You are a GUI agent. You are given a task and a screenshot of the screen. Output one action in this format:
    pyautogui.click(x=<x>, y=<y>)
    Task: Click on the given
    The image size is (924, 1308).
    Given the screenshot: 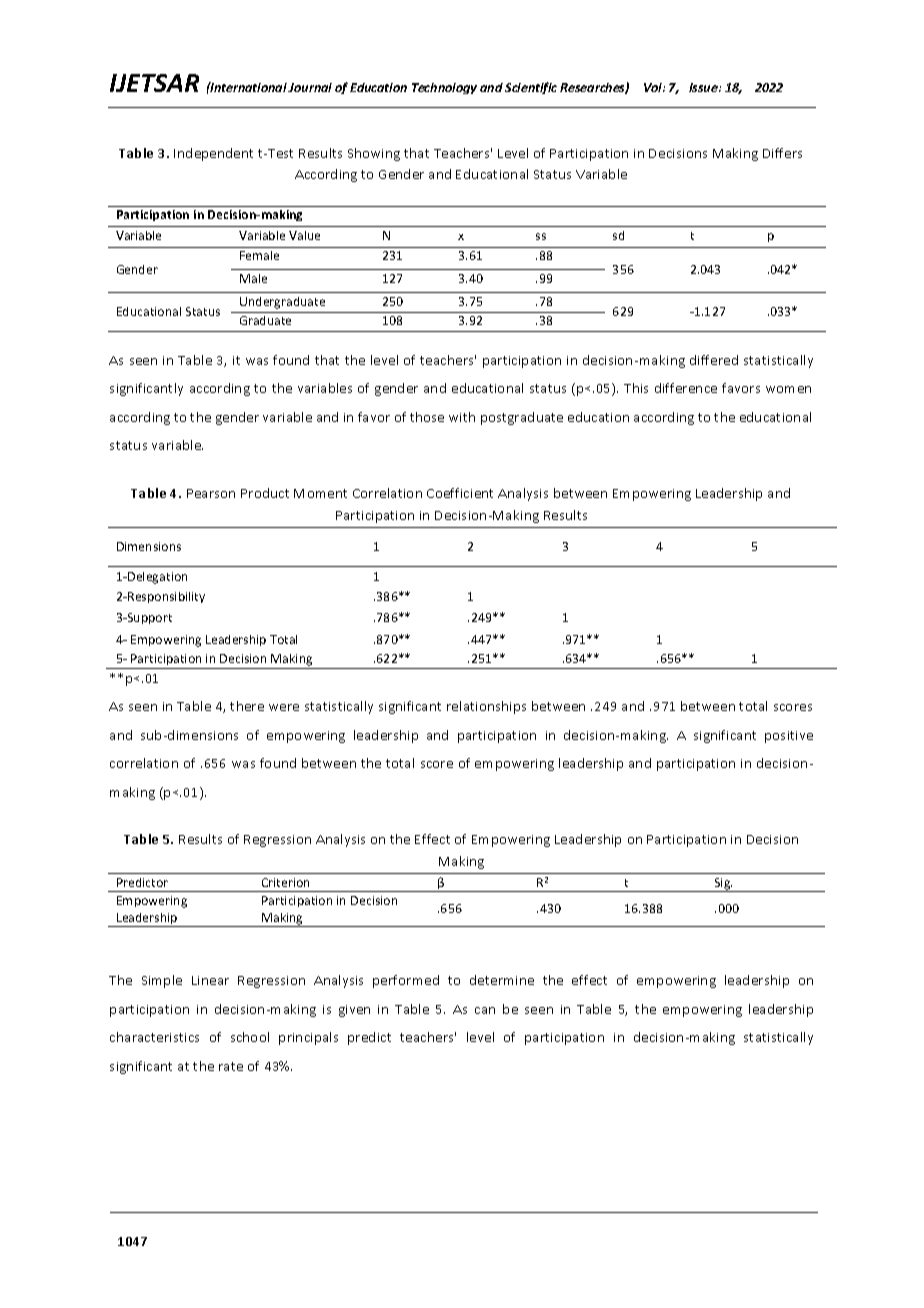 What is the action you would take?
    pyautogui.click(x=354, y=1011)
